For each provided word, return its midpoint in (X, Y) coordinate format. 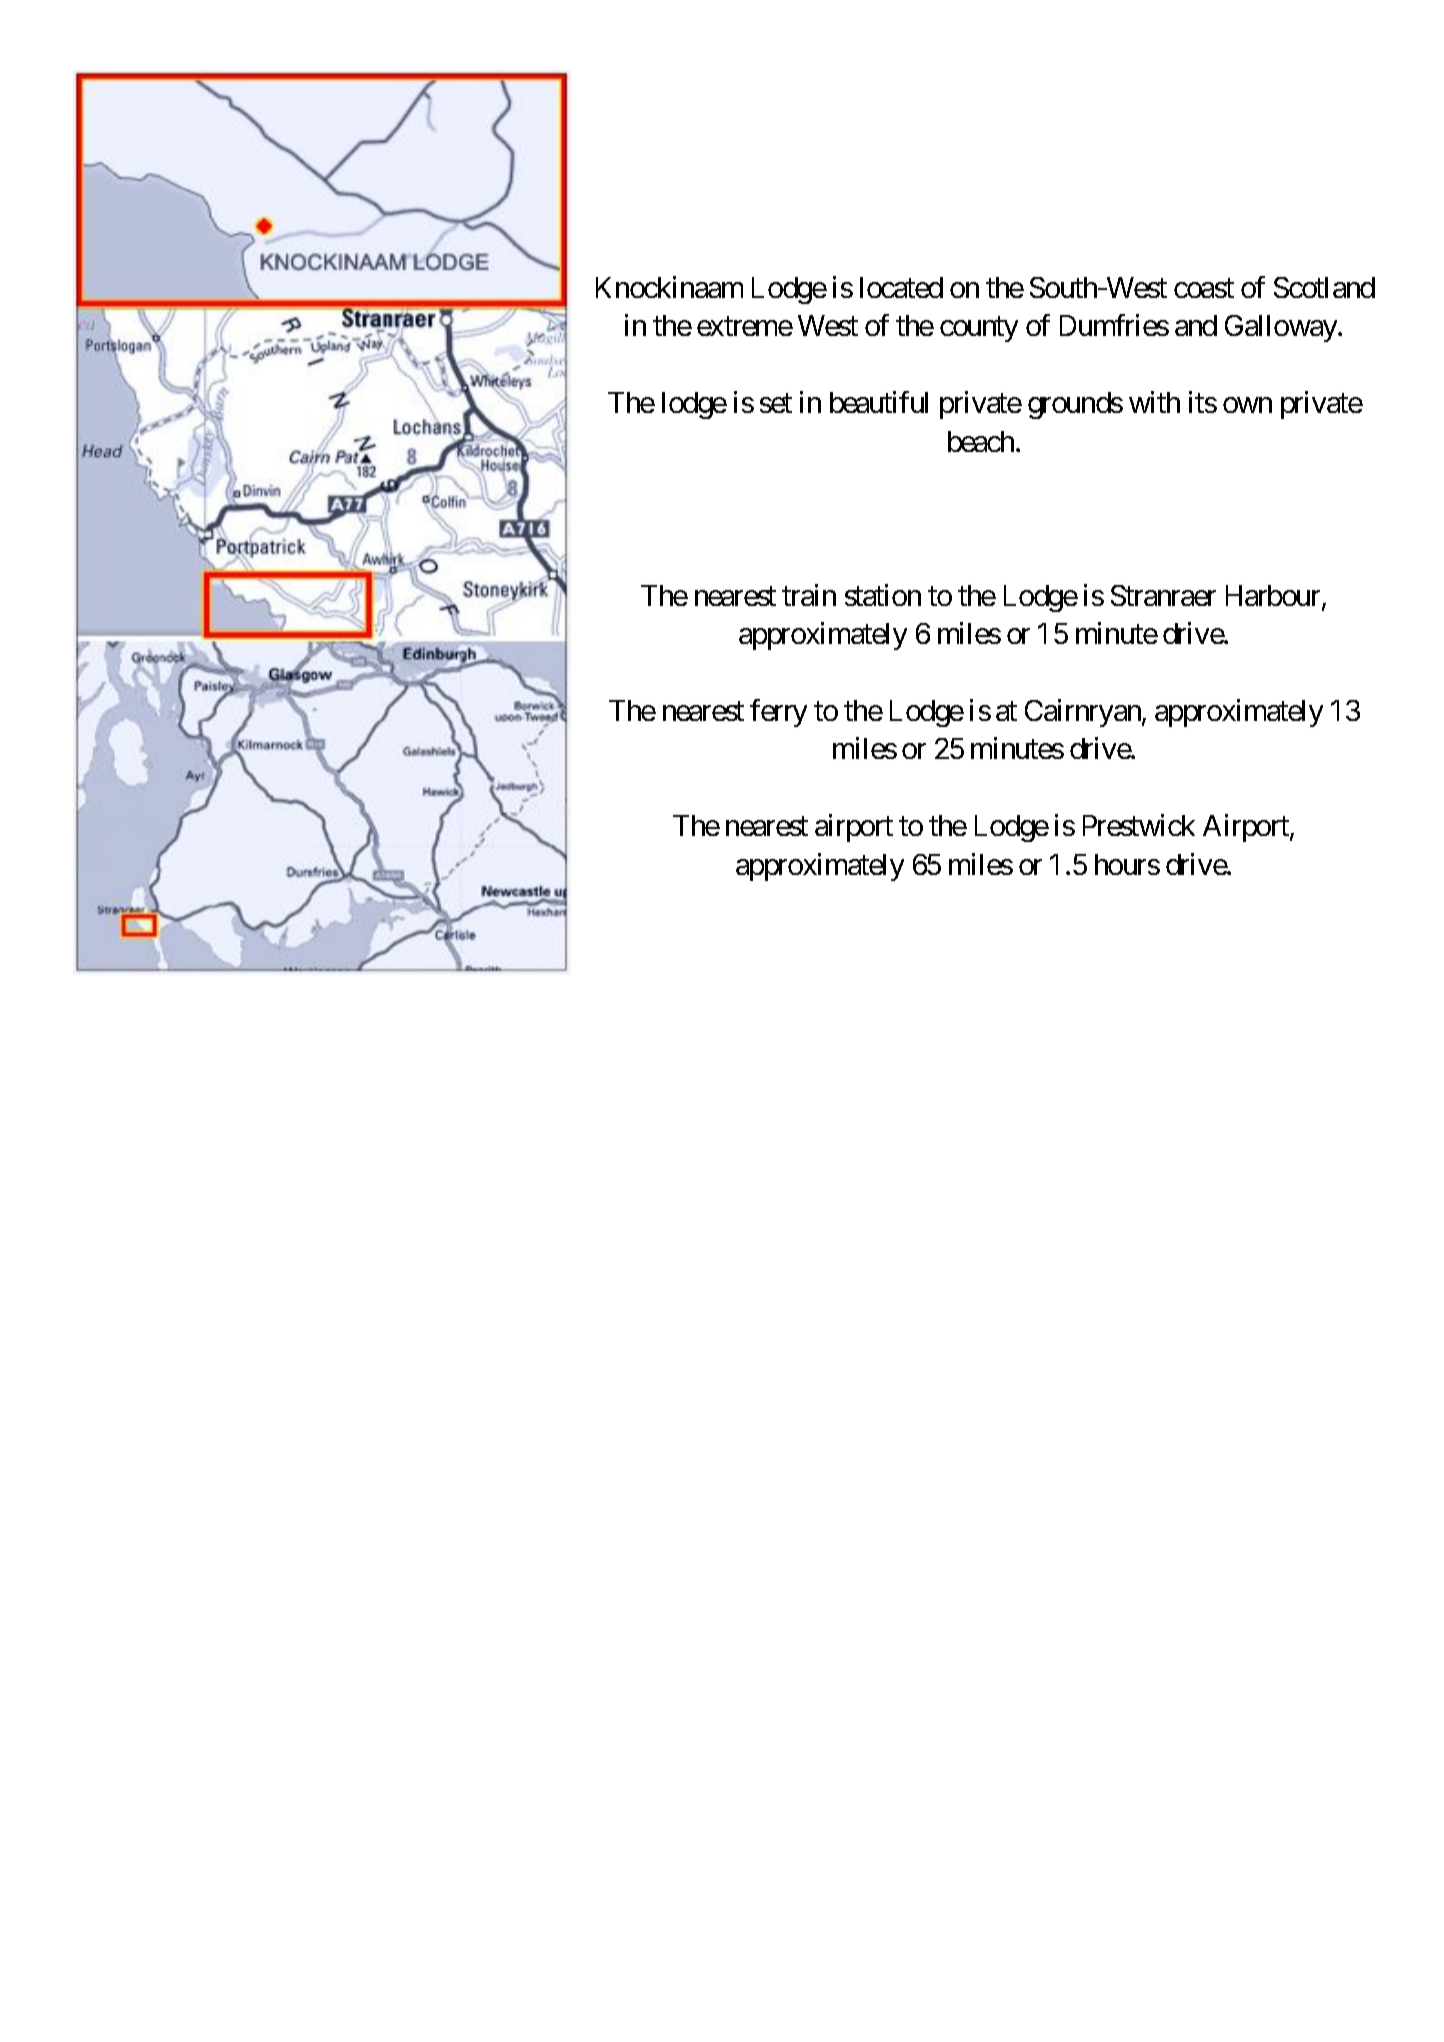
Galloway (1282, 328)
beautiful (879, 402)
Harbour (1274, 597)
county (979, 329)
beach (981, 441)
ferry (778, 713)
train (809, 595)
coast (1204, 288)
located (901, 287)
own (1247, 405)
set (776, 403)
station (883, 595)
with (1154, 402)
